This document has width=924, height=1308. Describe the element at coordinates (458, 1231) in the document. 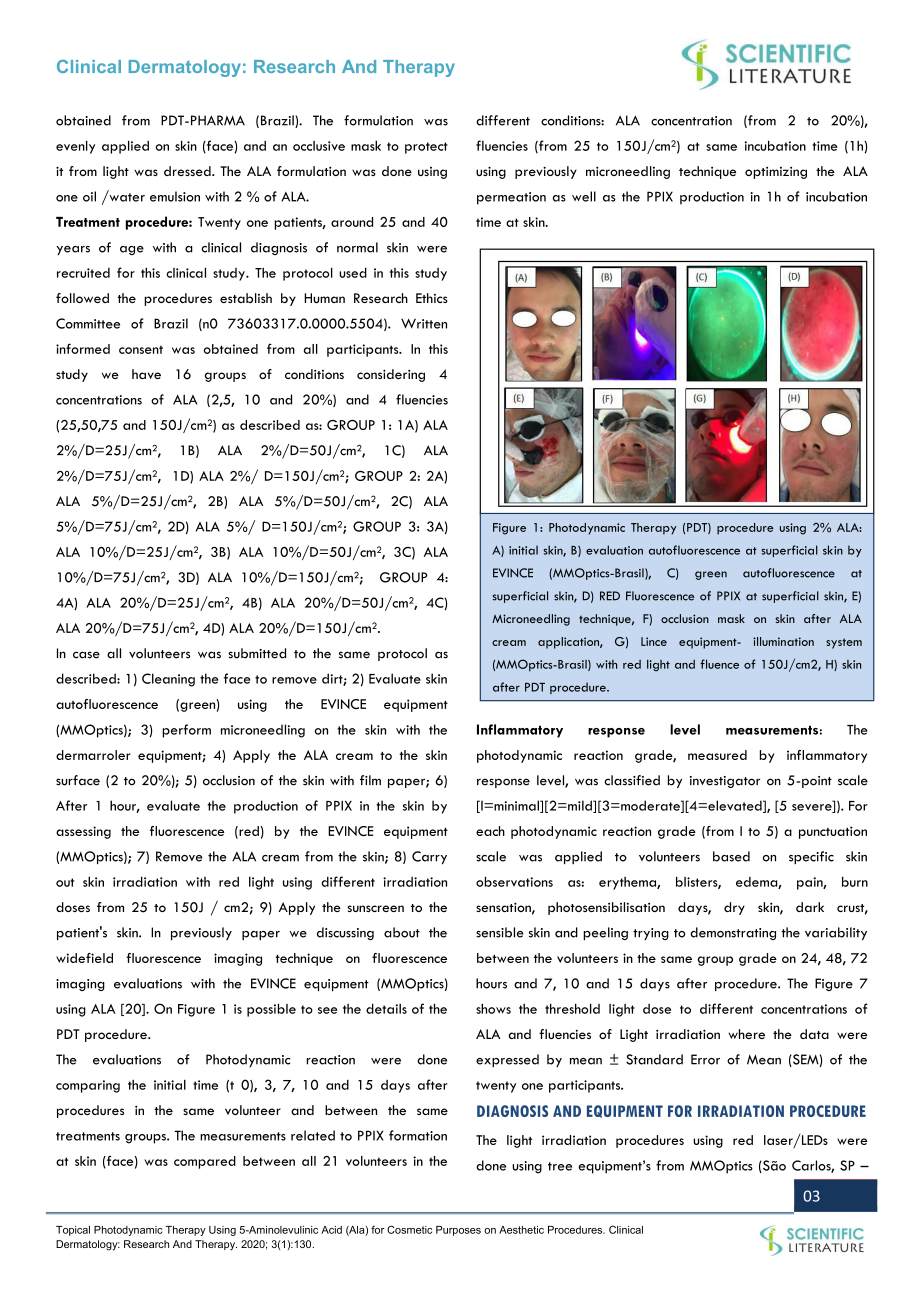

I see `Purposes` at that location.
